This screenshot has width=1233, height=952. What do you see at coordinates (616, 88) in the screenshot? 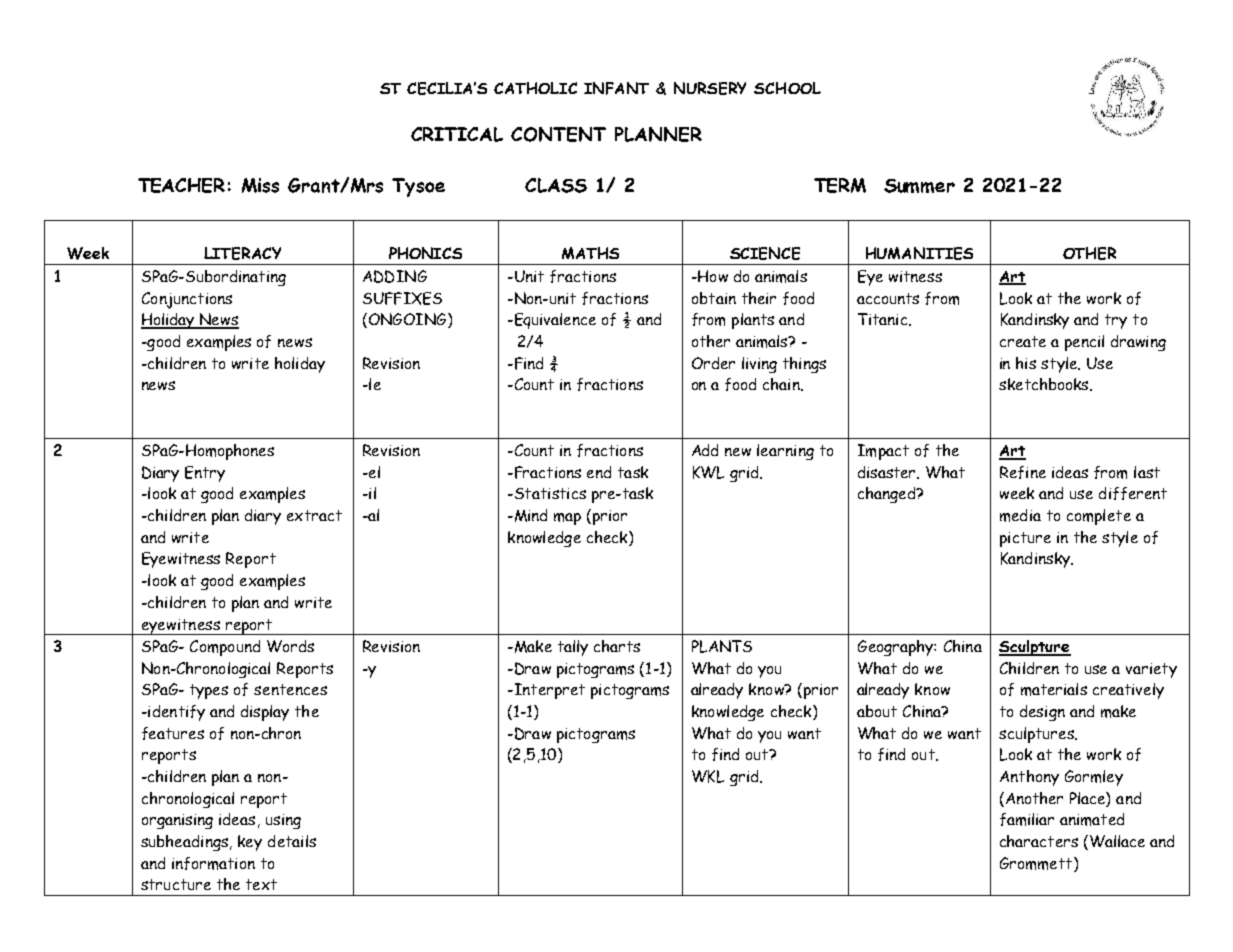
I see `INFANT` at bounding box center [616, 88].
